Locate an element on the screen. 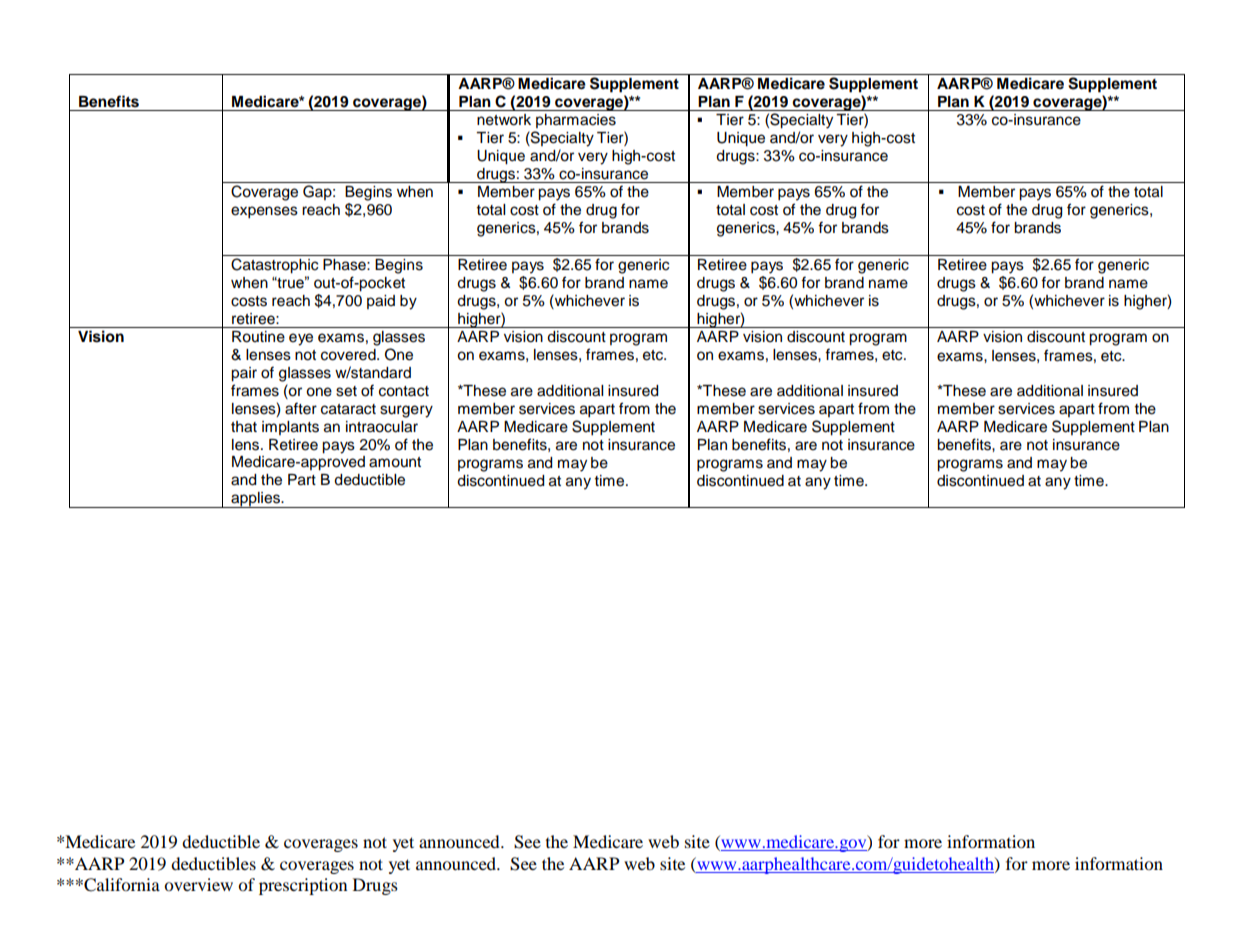 The image size is (1233, 952). expenses is located at coordinates (264, 212).
